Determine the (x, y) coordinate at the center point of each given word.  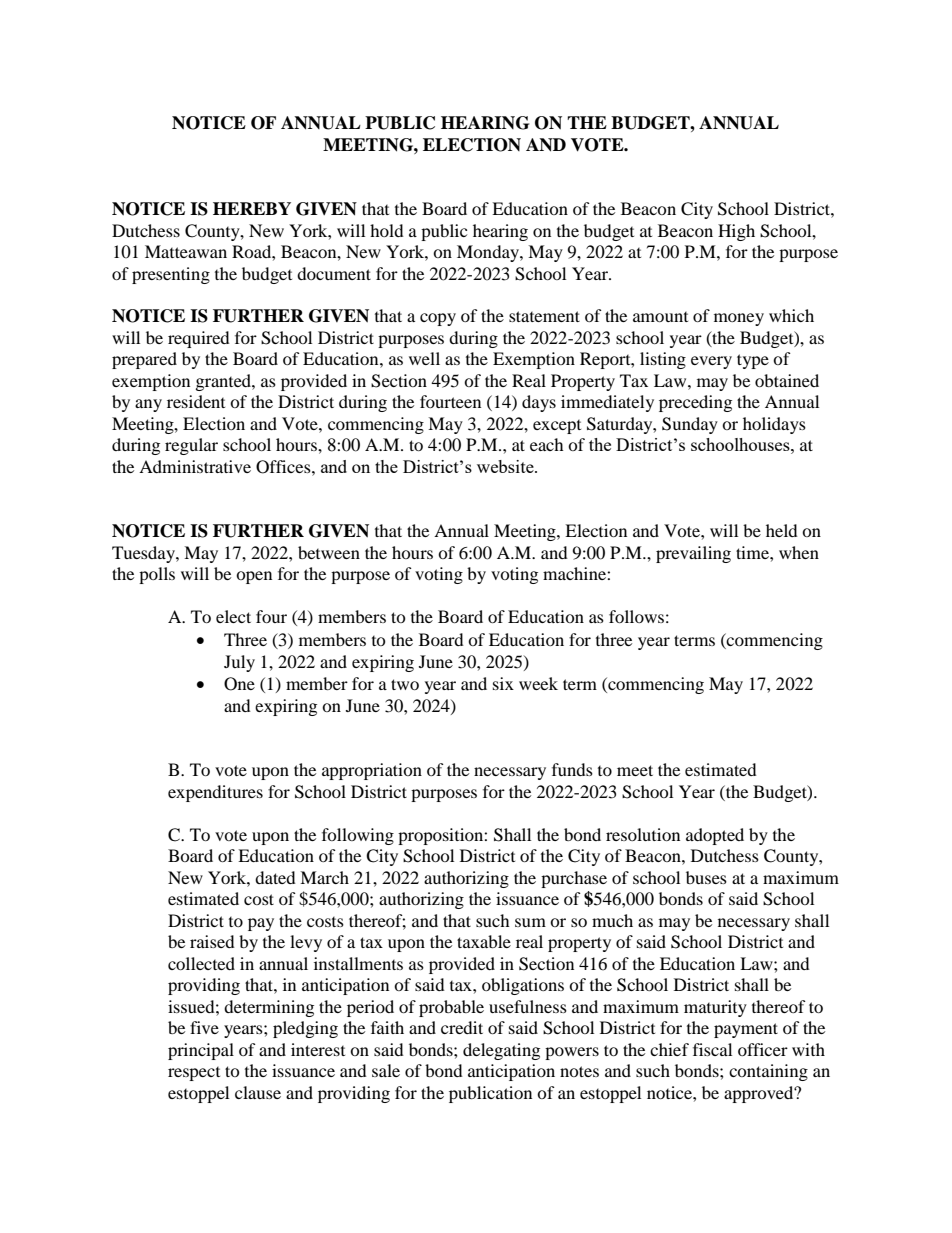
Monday (489, 253)
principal (201, 1051)
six (503, 683)
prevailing (693, 554)
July (239, 663)
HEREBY (252, 208)
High (736, 232)
